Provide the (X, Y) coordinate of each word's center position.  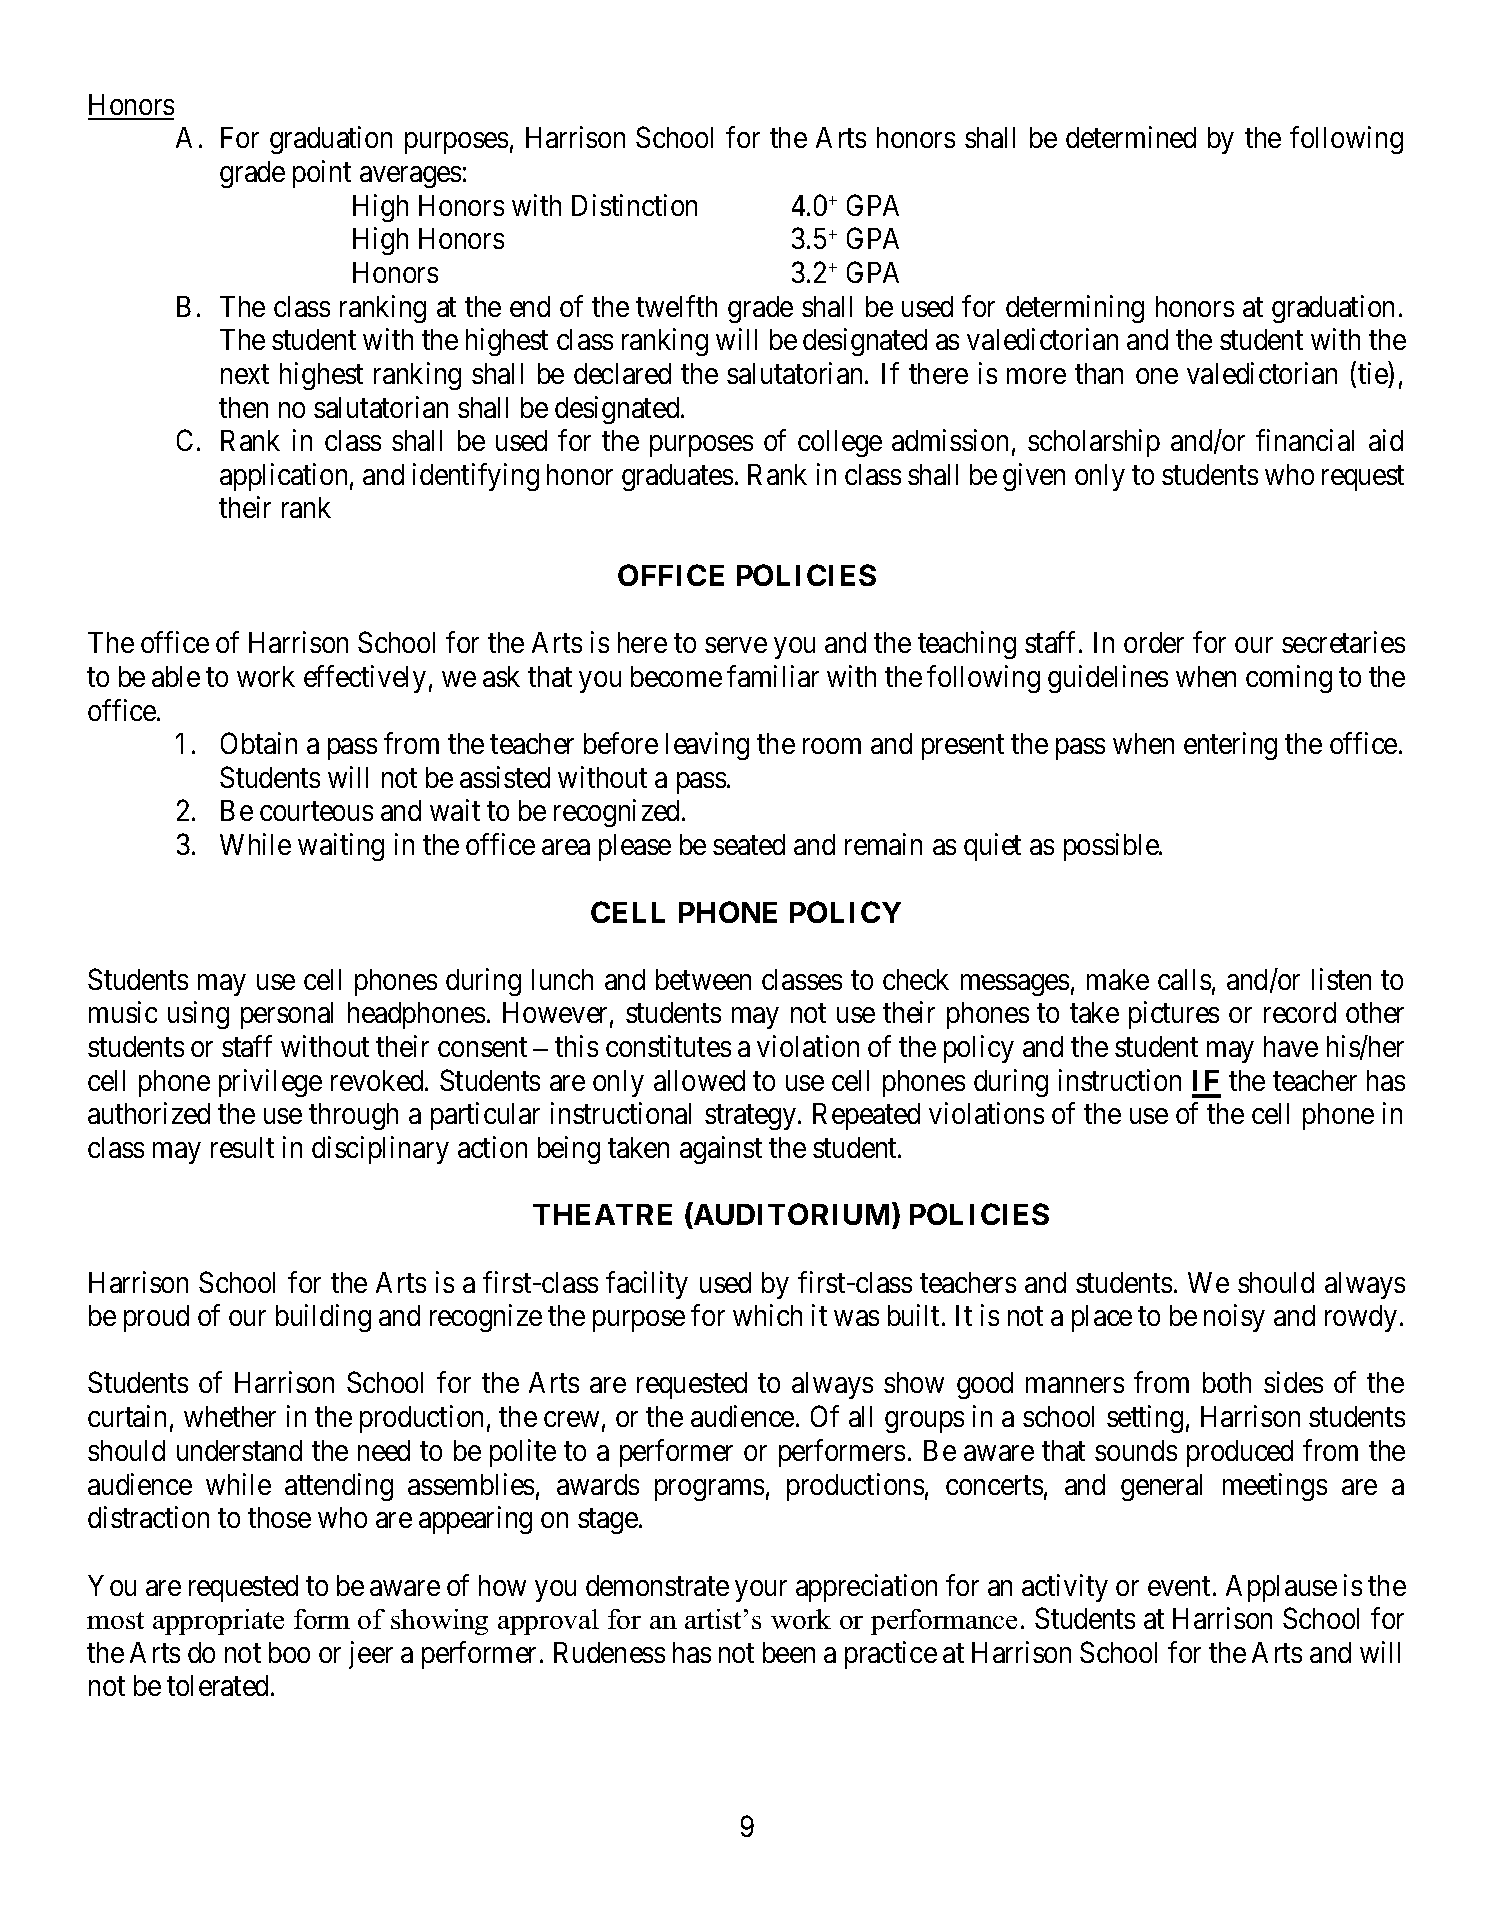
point (322, 174)
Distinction (634, 205)
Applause (1281, 1588)
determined (1131, 137)
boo (289, 1652)
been (789, 1652)
